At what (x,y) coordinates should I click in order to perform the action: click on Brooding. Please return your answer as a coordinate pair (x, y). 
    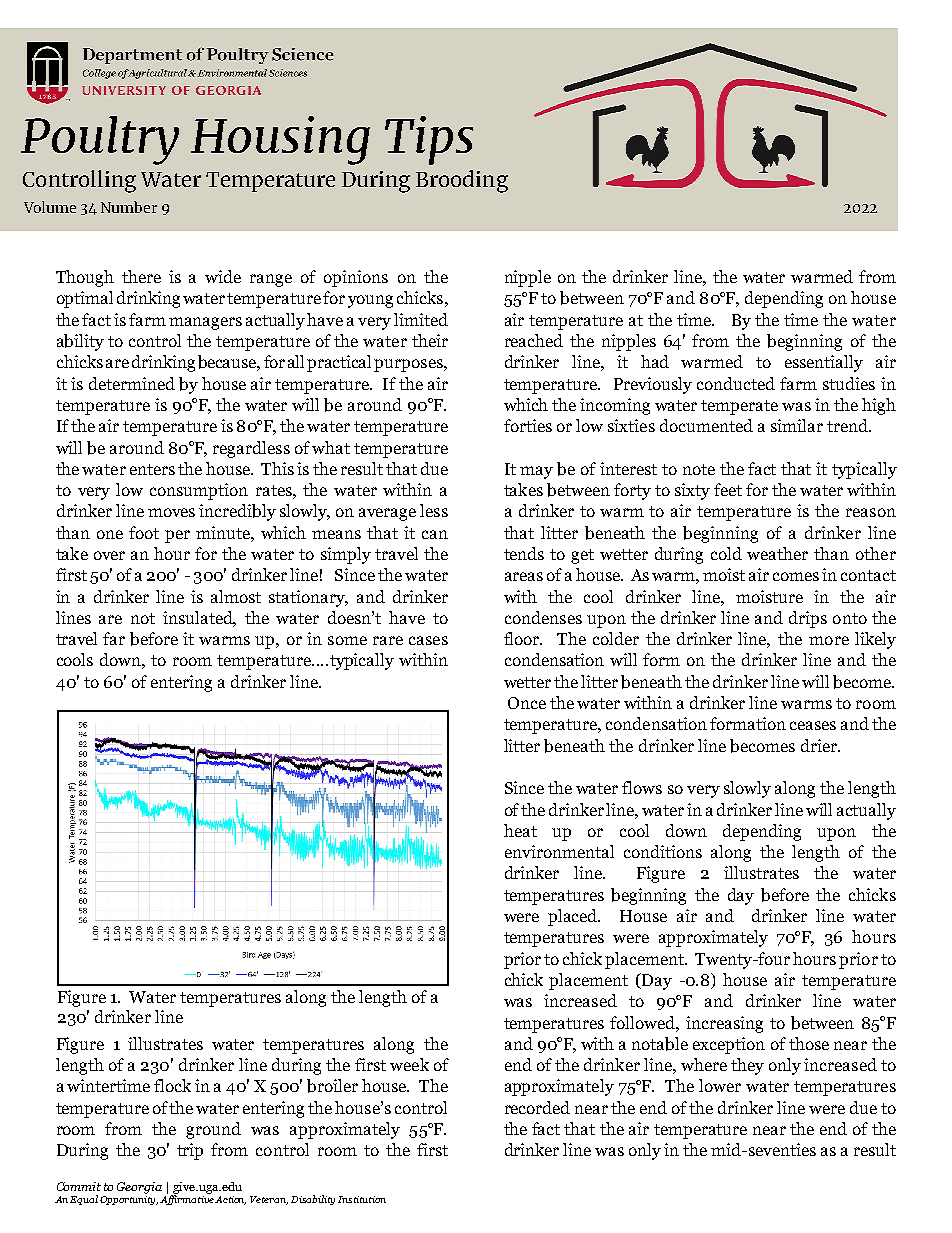
    Looking at the image, I should click on (462, 181).
